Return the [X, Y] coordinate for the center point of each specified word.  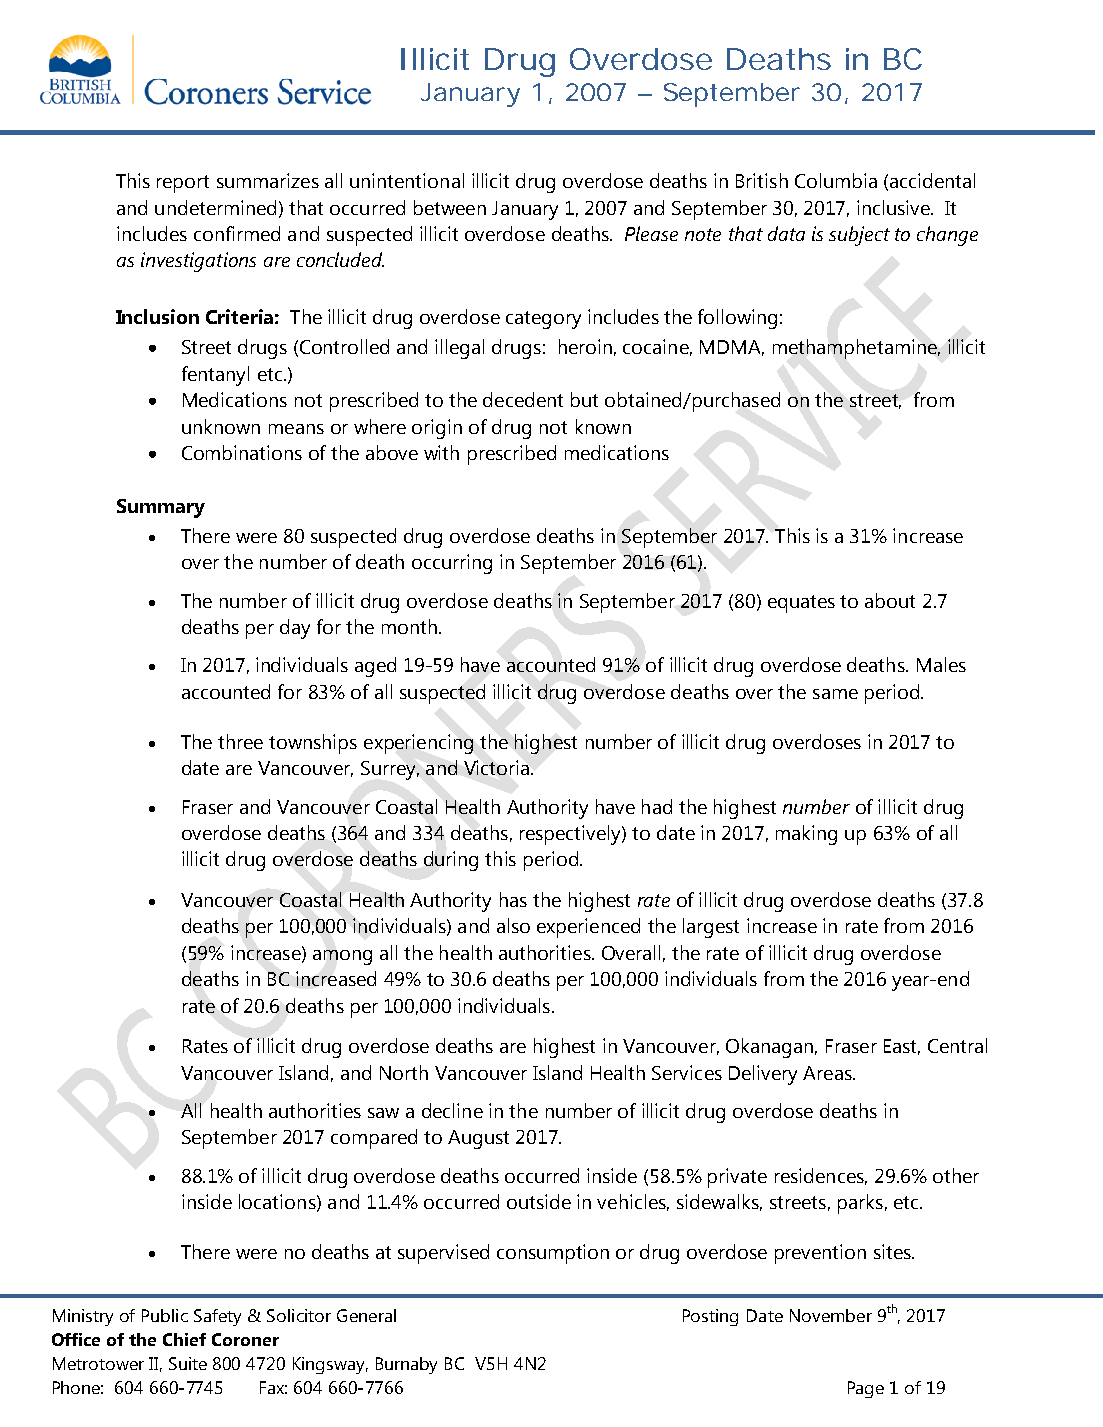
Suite [188, 1363]
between [450, 207]
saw [383, 1113]
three [240, 741]
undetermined [215, 207]
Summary [161, 508]
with [441, 452]
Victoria [496, 767]
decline [452, 1110]
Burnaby [406, 1365]
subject [859, 236]
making [806, 835]
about [890, 600]
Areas [828, 1073]
